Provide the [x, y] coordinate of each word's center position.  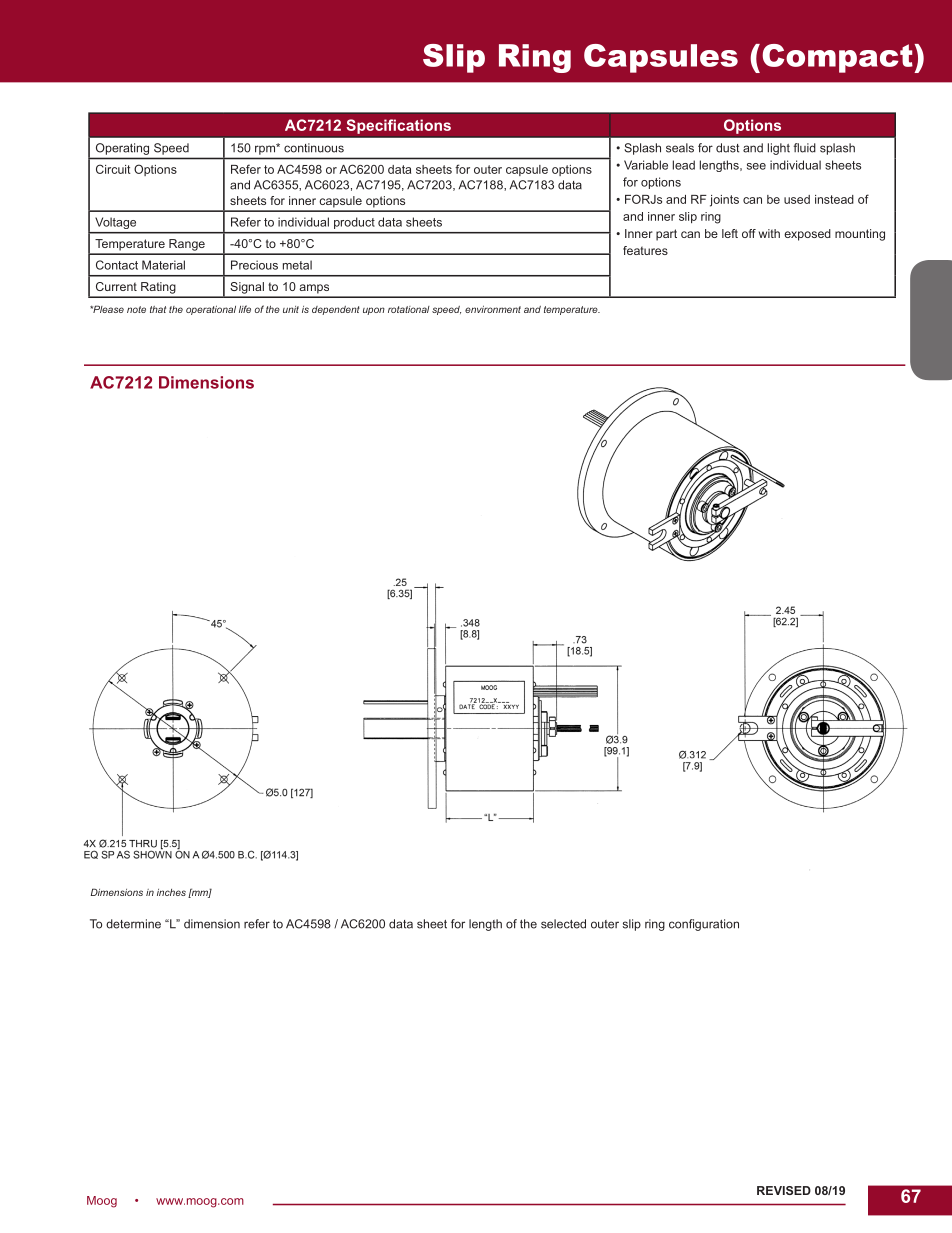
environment [493, 309]
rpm [266, 149]
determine [133, 924]
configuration [704, 925]
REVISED [784, 1190]
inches [171, 892]
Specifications [398, 126]
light [779, 149]
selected [563, 924]
